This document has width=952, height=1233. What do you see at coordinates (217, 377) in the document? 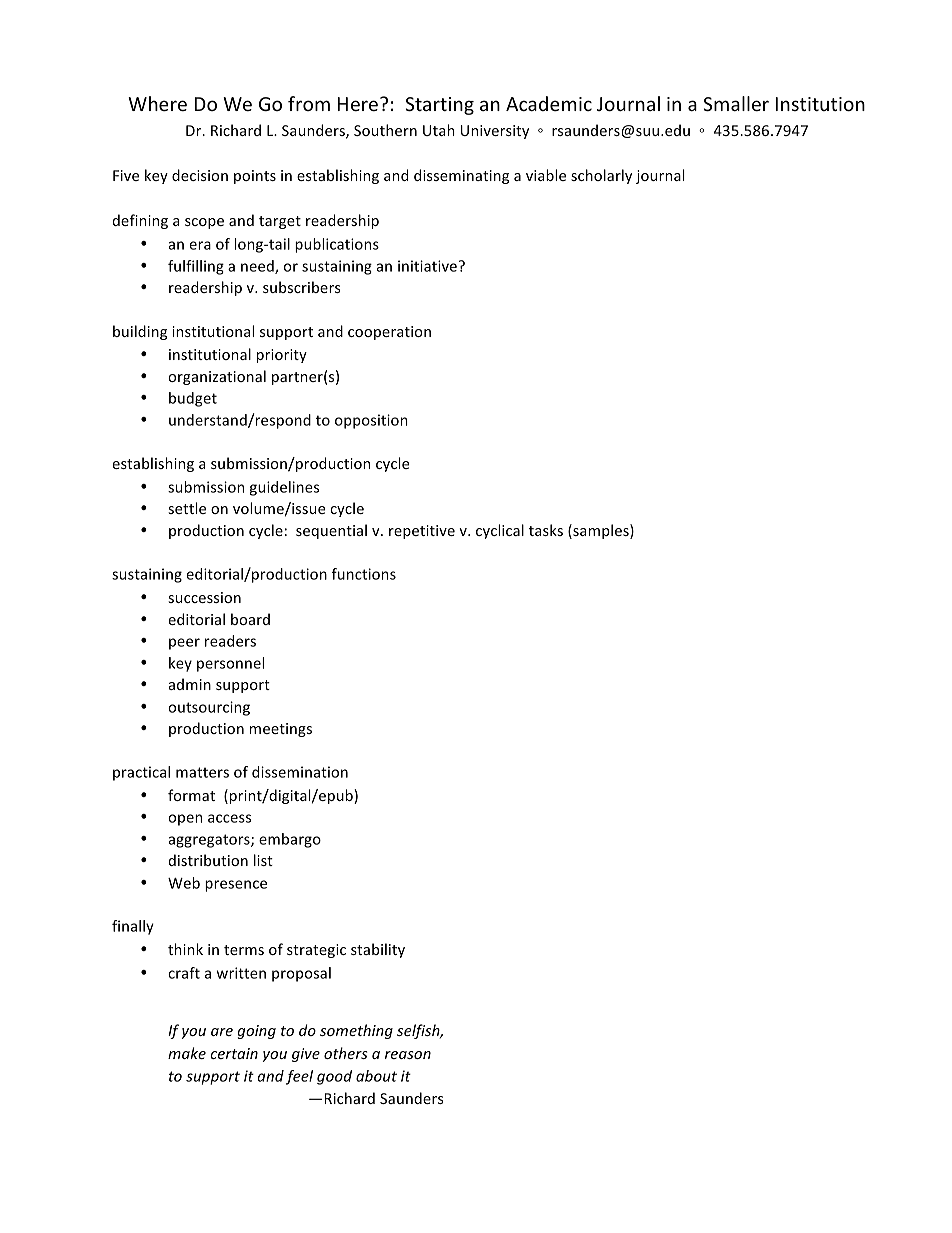
I see `organizational` at bounding box center [217, 377].
